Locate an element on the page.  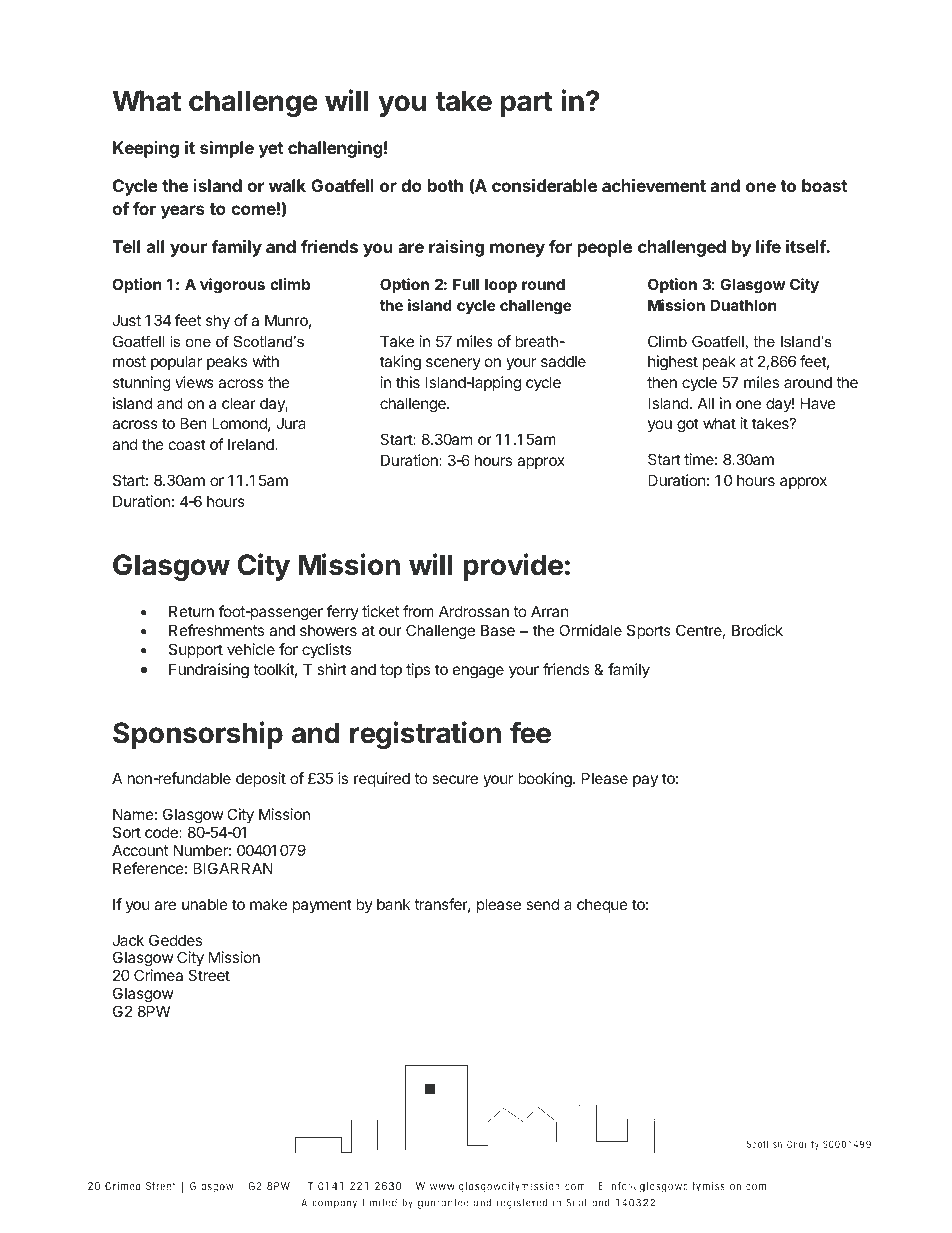
boast is located at coordinates (824, 185).
